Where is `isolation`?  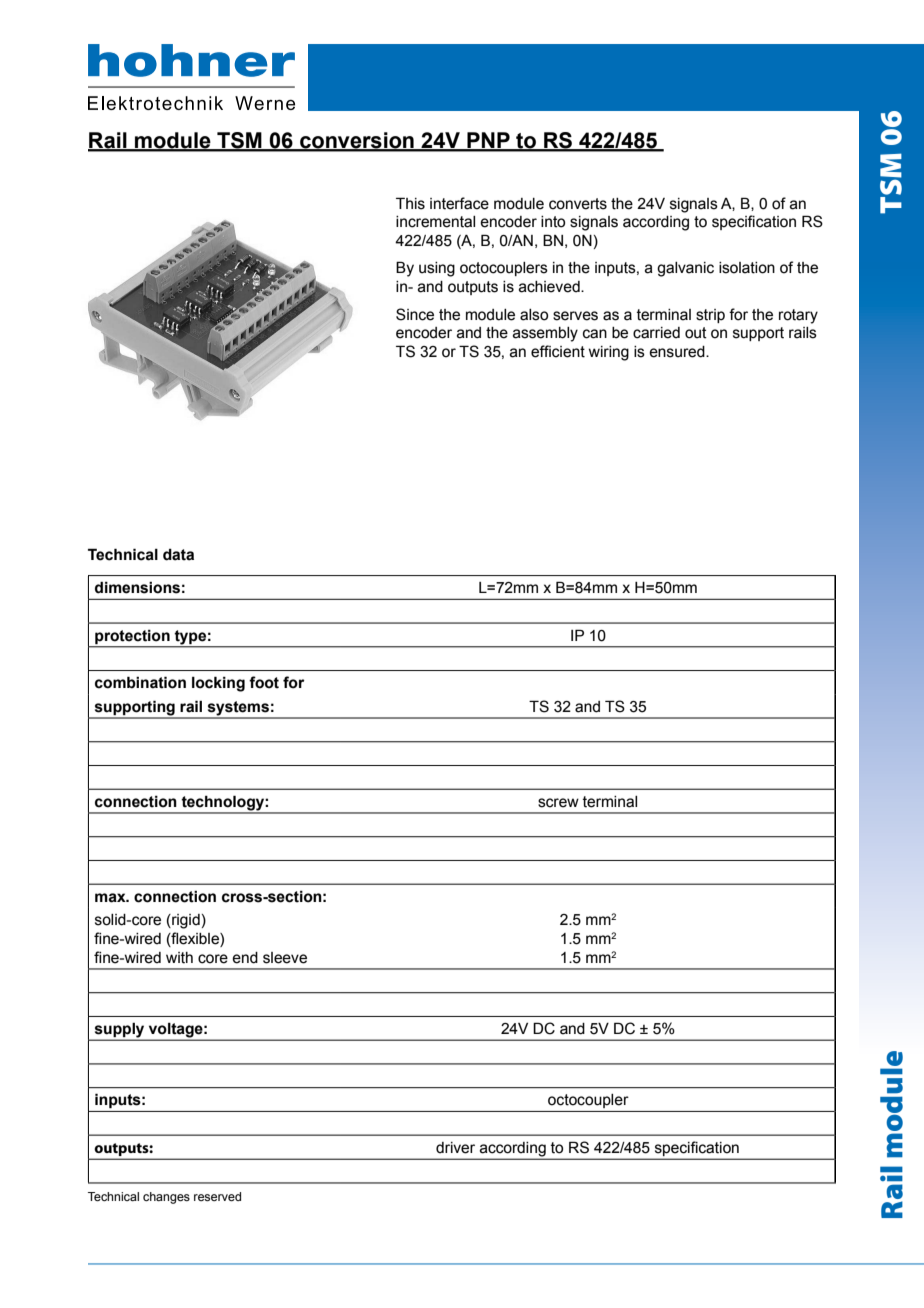 isolation is located at coordinates (747, 268).
